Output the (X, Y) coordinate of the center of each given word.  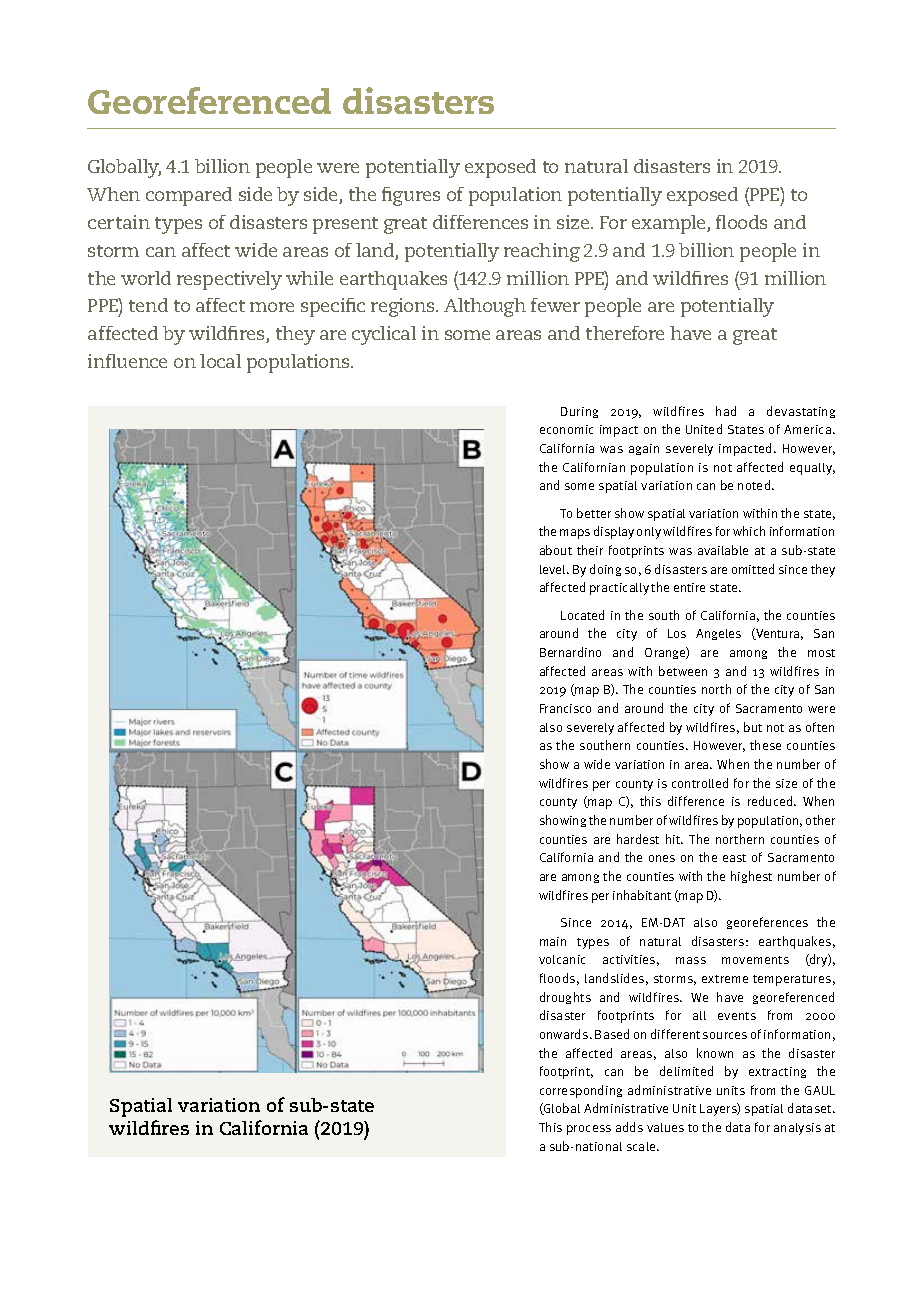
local (220, 361)
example (670, 224)
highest (751, 877)
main (553, 941)
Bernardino (570, 652)
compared (189, 196)
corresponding (581, 1091)
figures (411, 196)
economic (566, 429)
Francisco (565, 708)
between (683, 671)
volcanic (562, 959)
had (726, 411)
